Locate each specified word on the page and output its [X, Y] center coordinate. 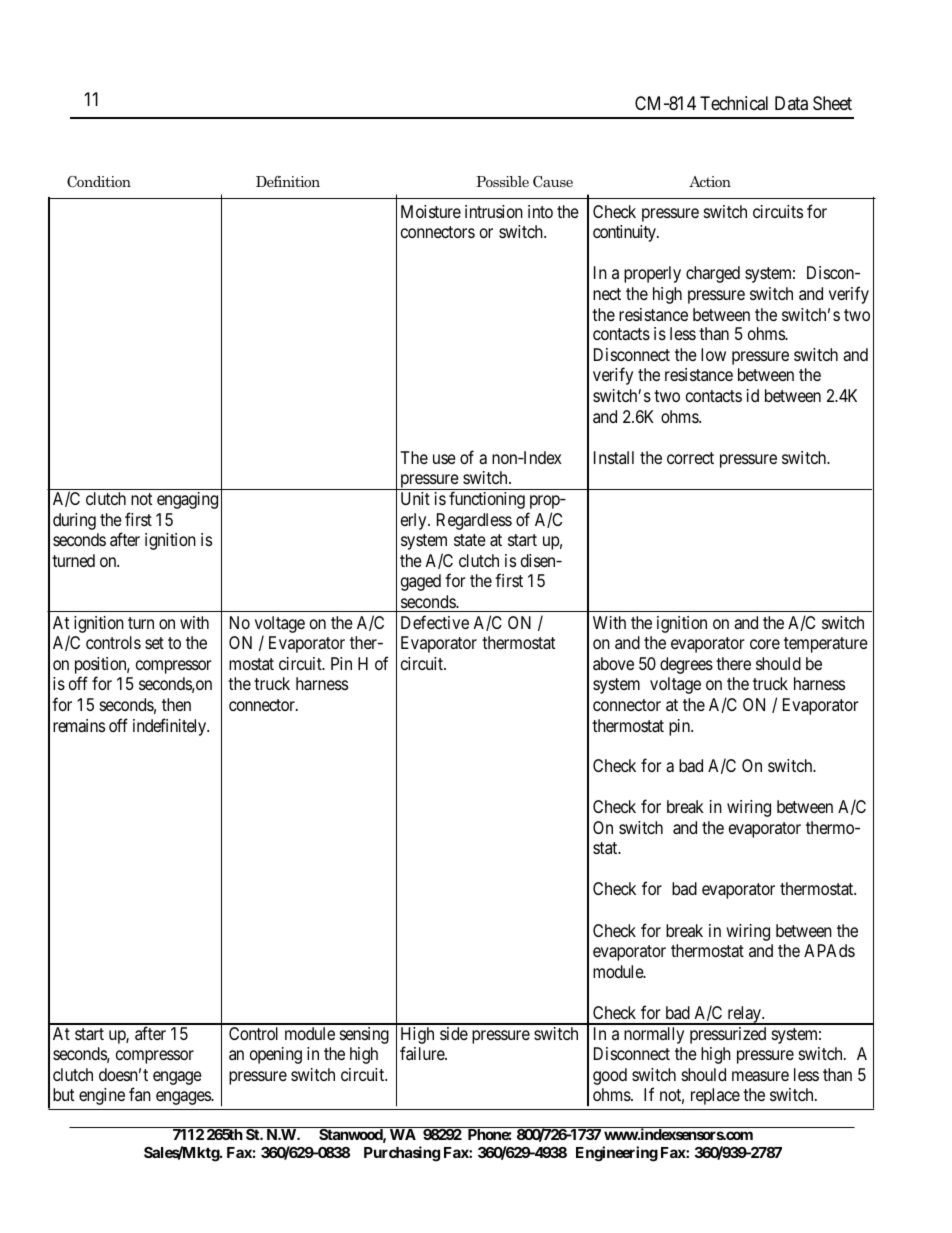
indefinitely [171, 727]
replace [715, 1096]
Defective [435, 622]
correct [690, 458]
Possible [502, 181]
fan [140, 1094]
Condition [99, 182]
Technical [734, 103]
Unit [415, 498]
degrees [686, 665]
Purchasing [402, 1154]
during [74, 521]
